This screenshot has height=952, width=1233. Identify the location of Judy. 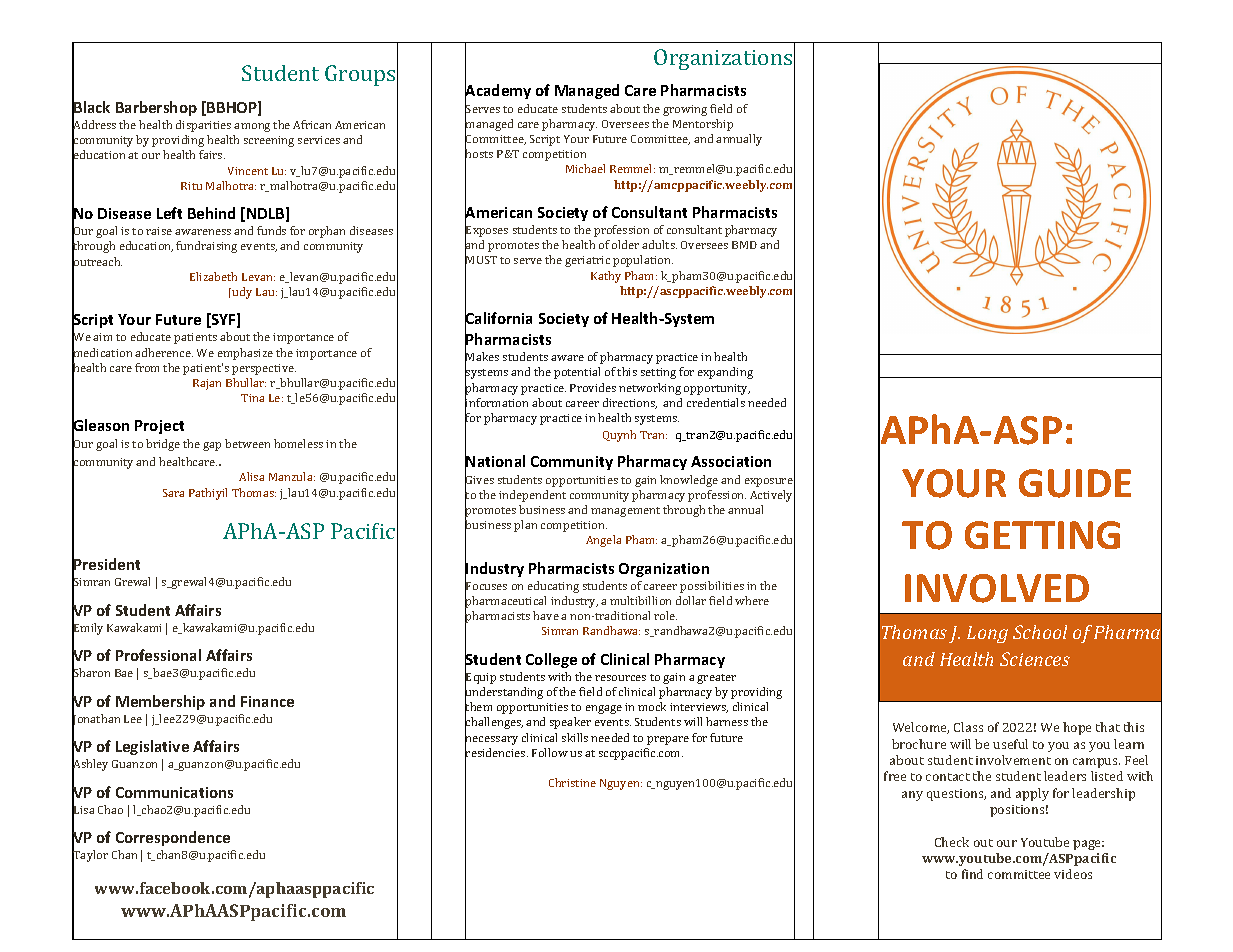
(240, 293).
